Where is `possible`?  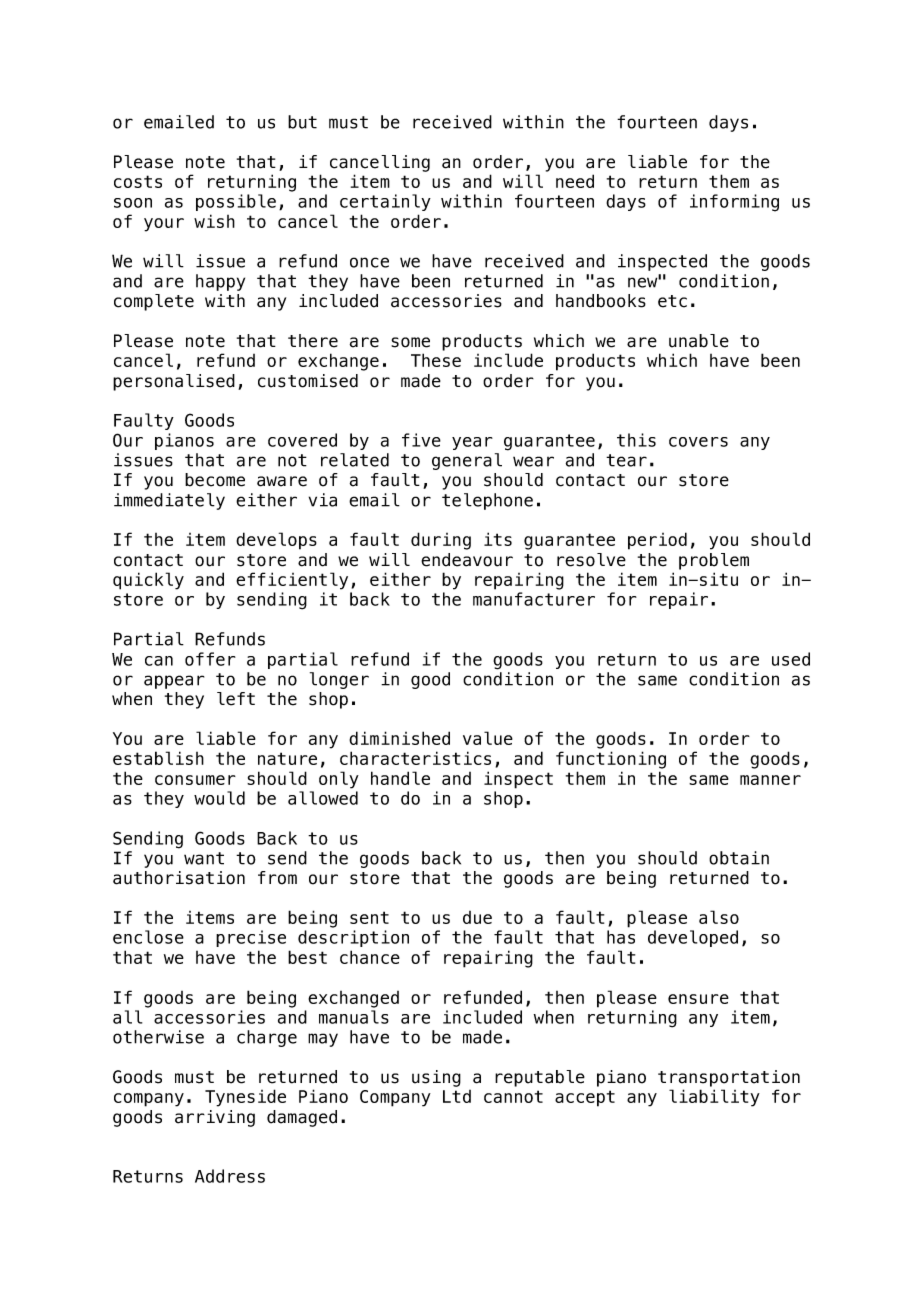
possible is located at coordinates (236, 202).
